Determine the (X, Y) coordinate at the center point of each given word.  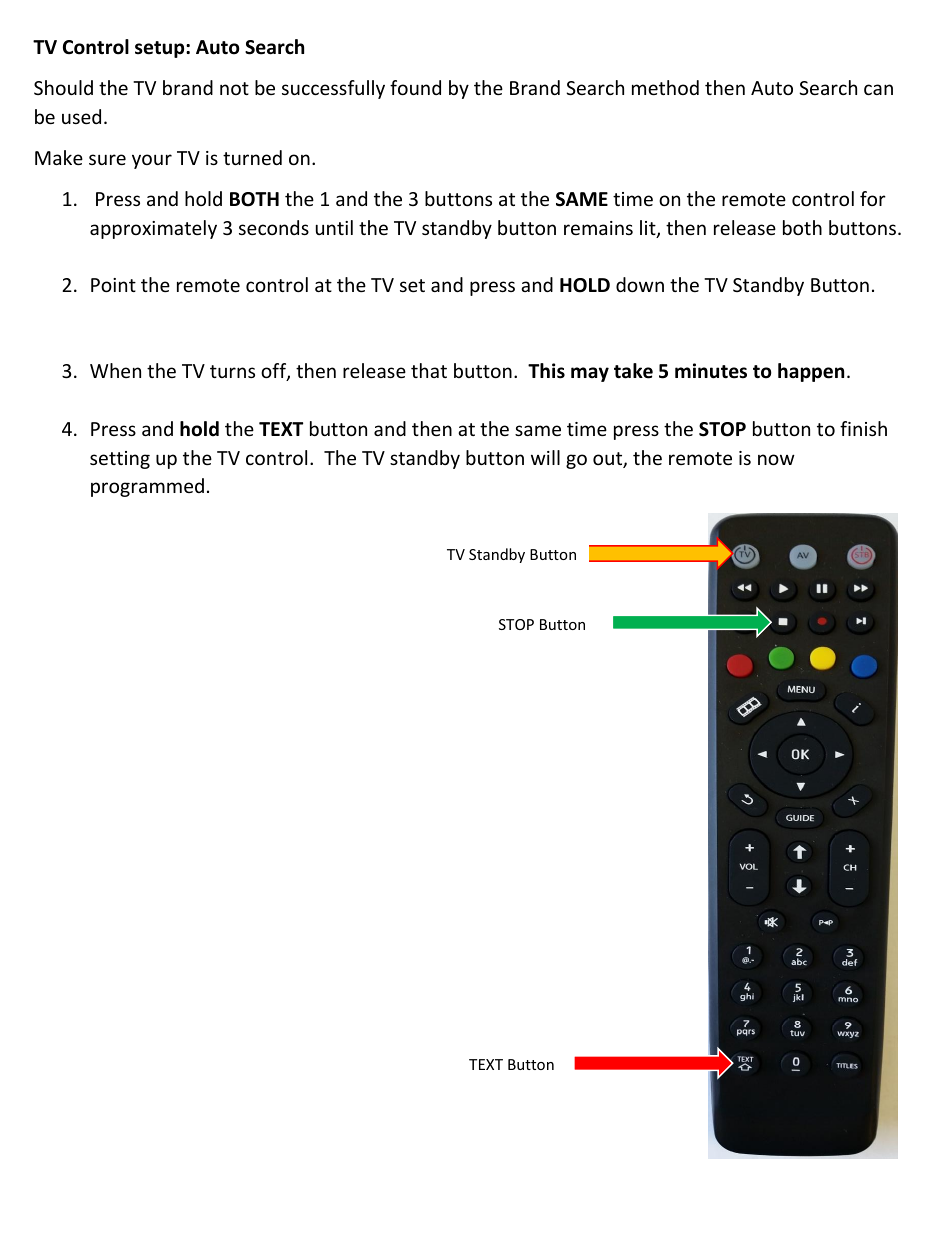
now (776, 459)
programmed (147, 487)
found (415, 87)
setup (161, 49)
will (545, 457)
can (878, 89)
